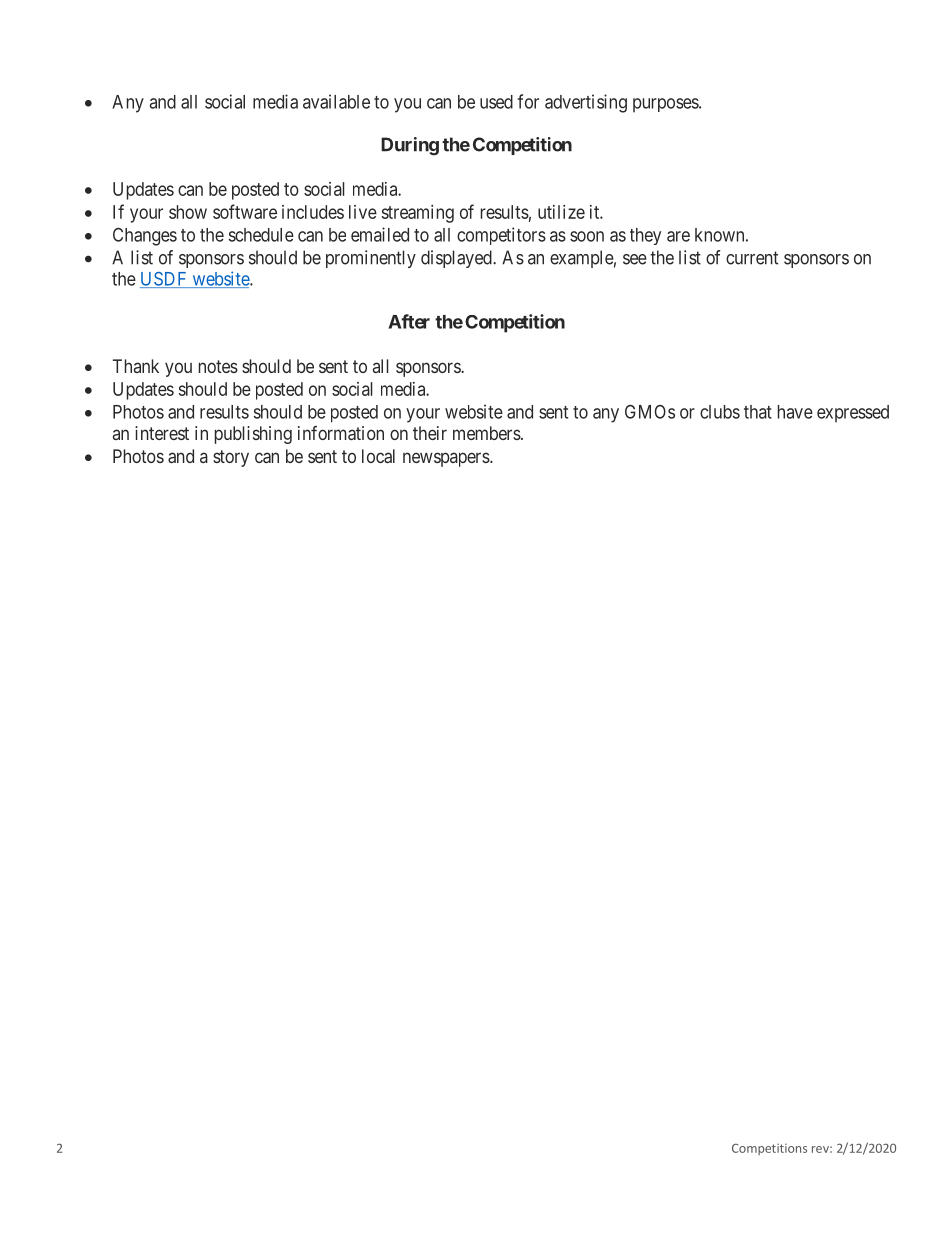 This image has height=1233, width=952. What do you see at coordinates (457, 259) in the image?
I see `displayed` at bounding box center [457, 259].
